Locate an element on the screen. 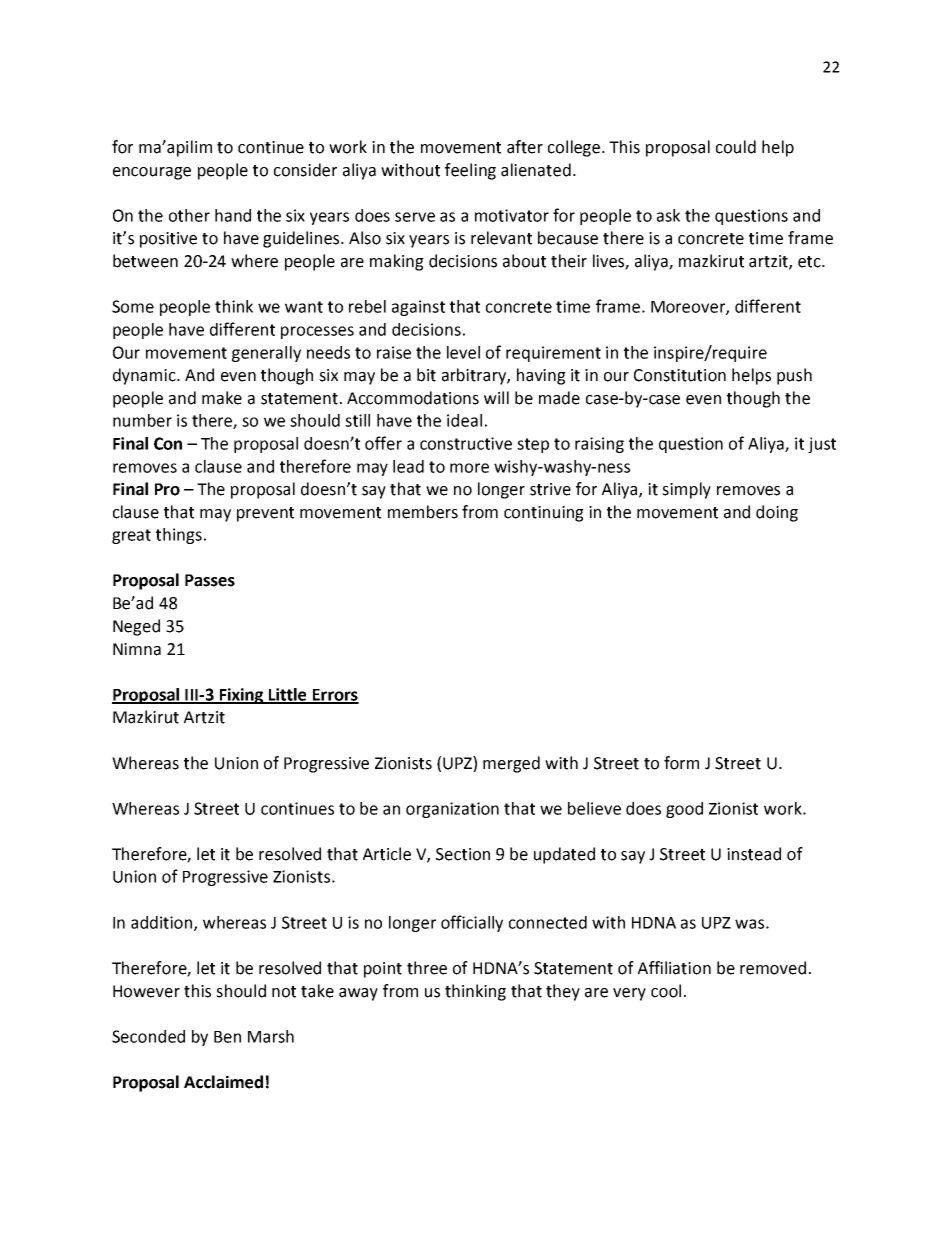 This screenshot has width=952, height=1233. feeling is located at coordinates (470, 171).
